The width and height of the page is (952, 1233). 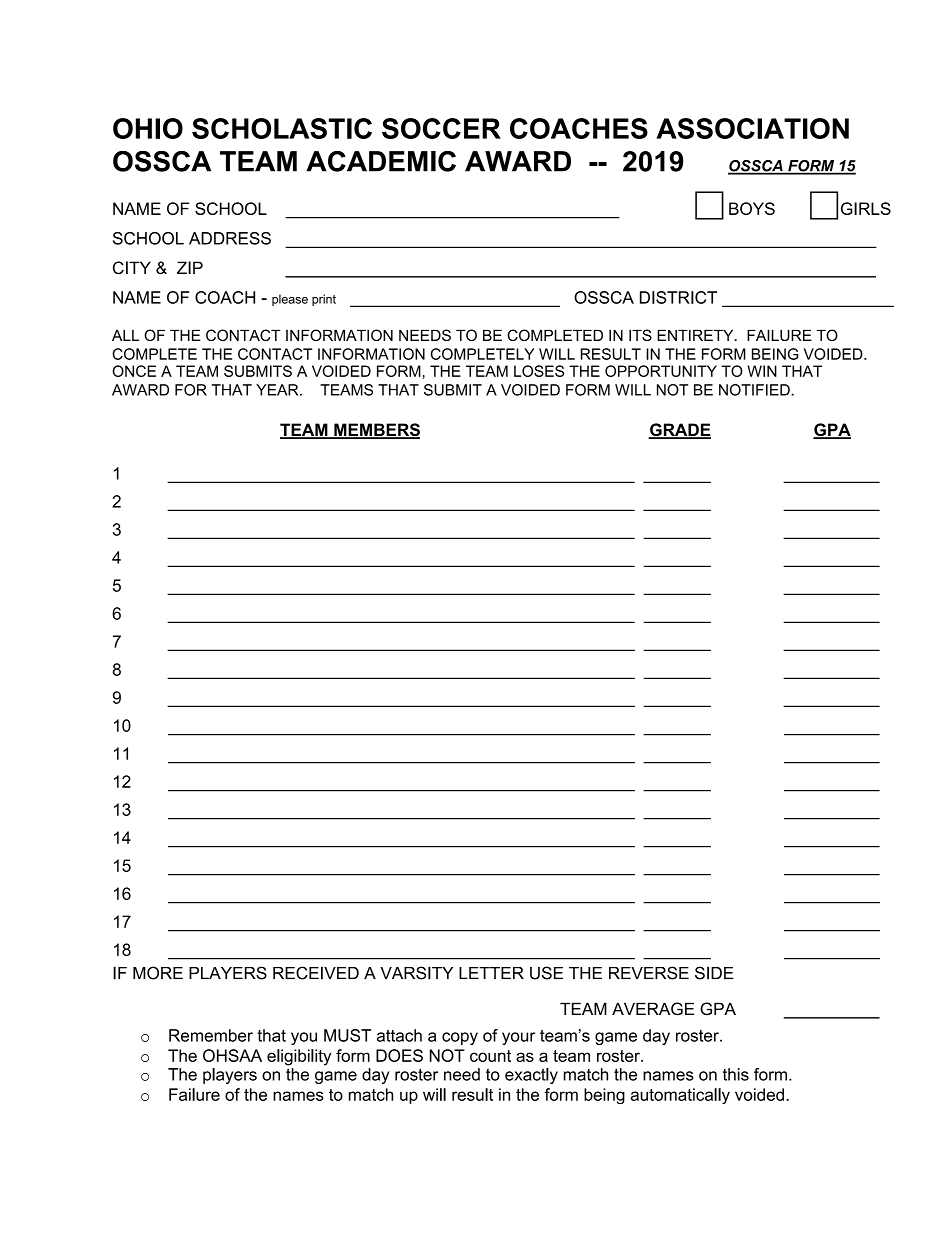 What do you see at coordinates (736, 1074) in the page?
I see `this` at bounding box center [736, 1074].
